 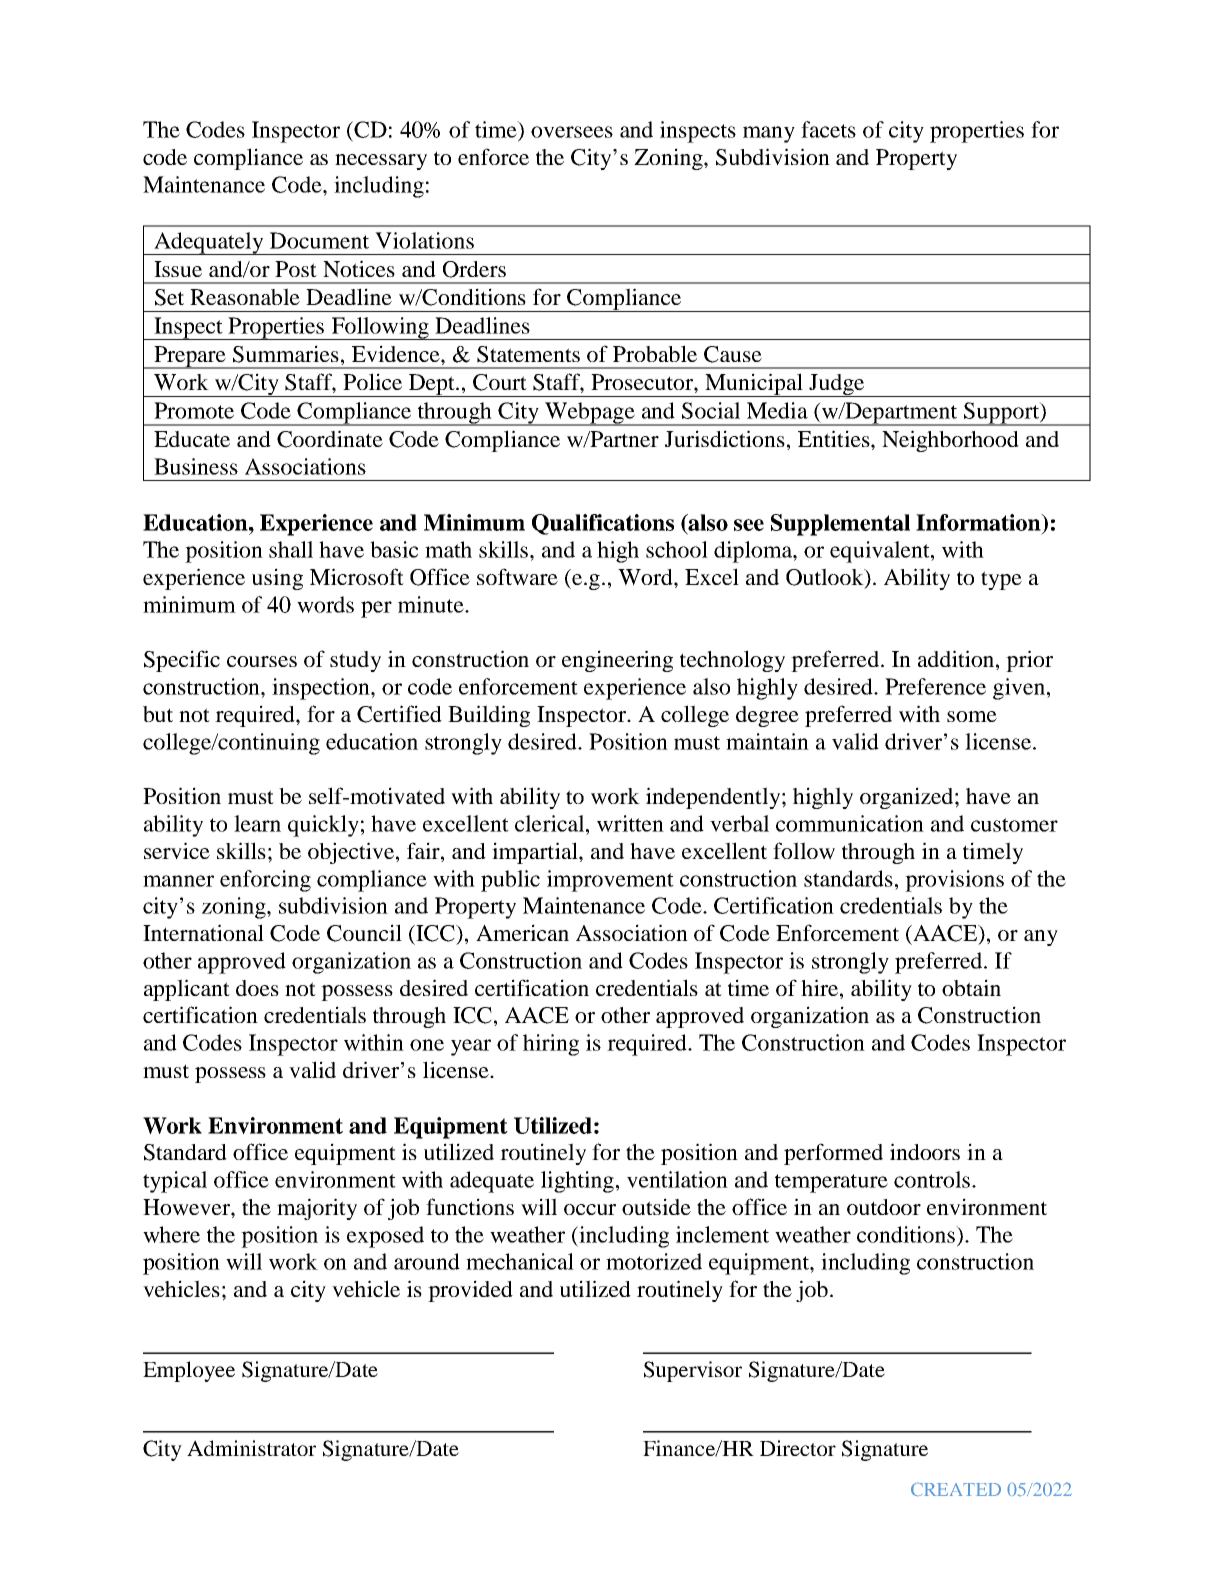 I want to click on learn, so click(x=257, y=823).
